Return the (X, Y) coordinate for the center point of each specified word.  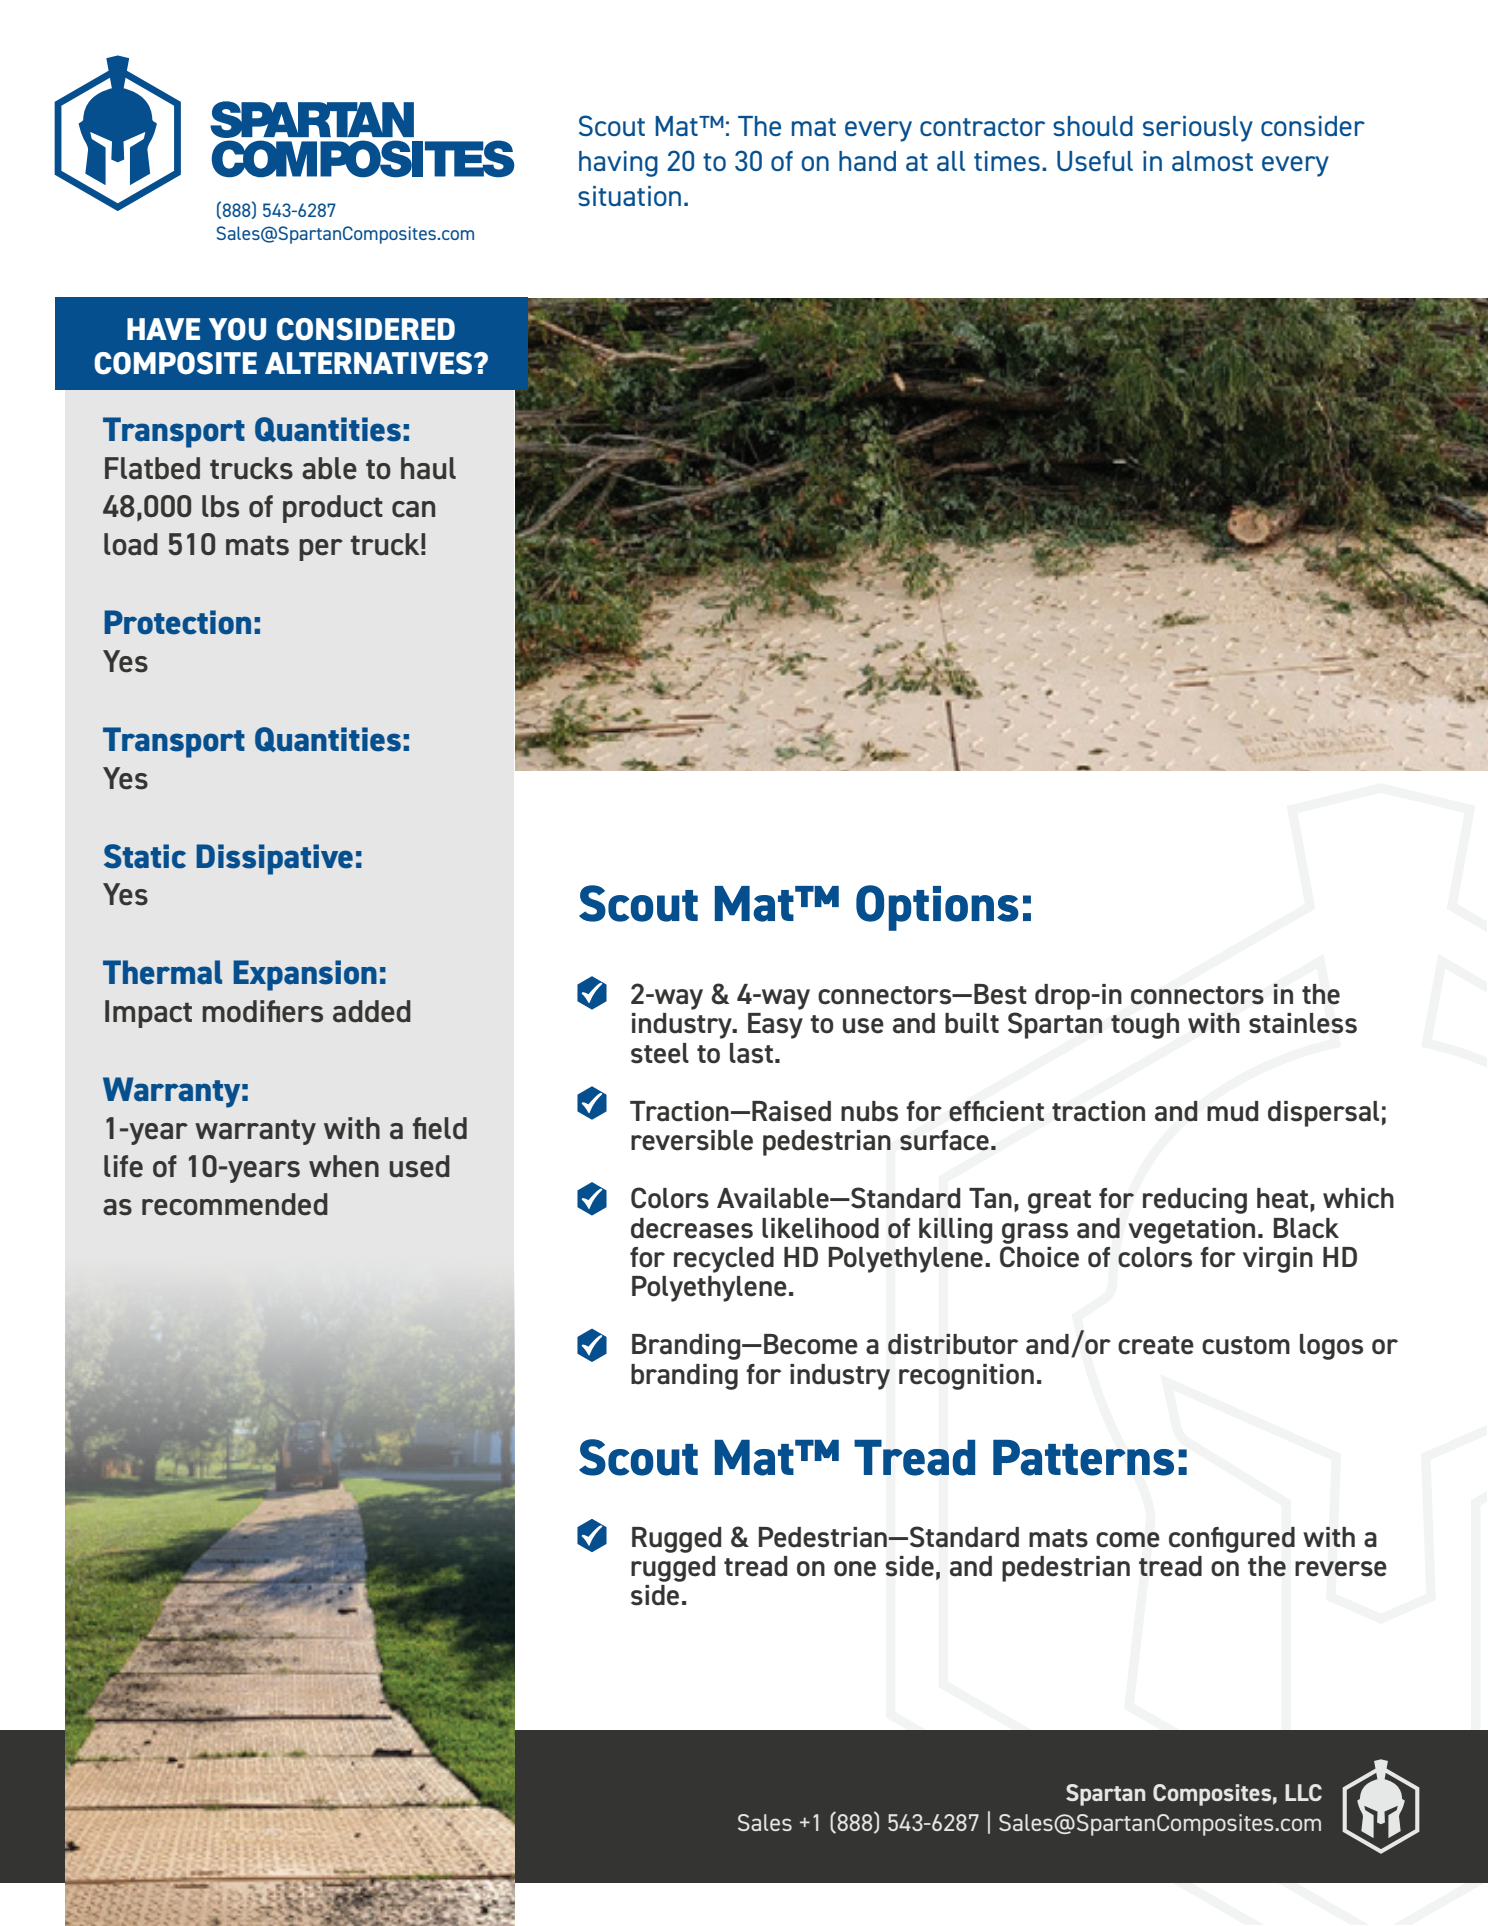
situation (629, 196)
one (855, 1569)
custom (1246, 1345)
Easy (775, 1026)
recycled (724, 1260)
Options (937, 908)
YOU (237, 329)
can (413, 509)
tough (1145, 1026)
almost (1212, 161)
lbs (220, 506)
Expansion (305, 975)
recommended (235, 1204)
